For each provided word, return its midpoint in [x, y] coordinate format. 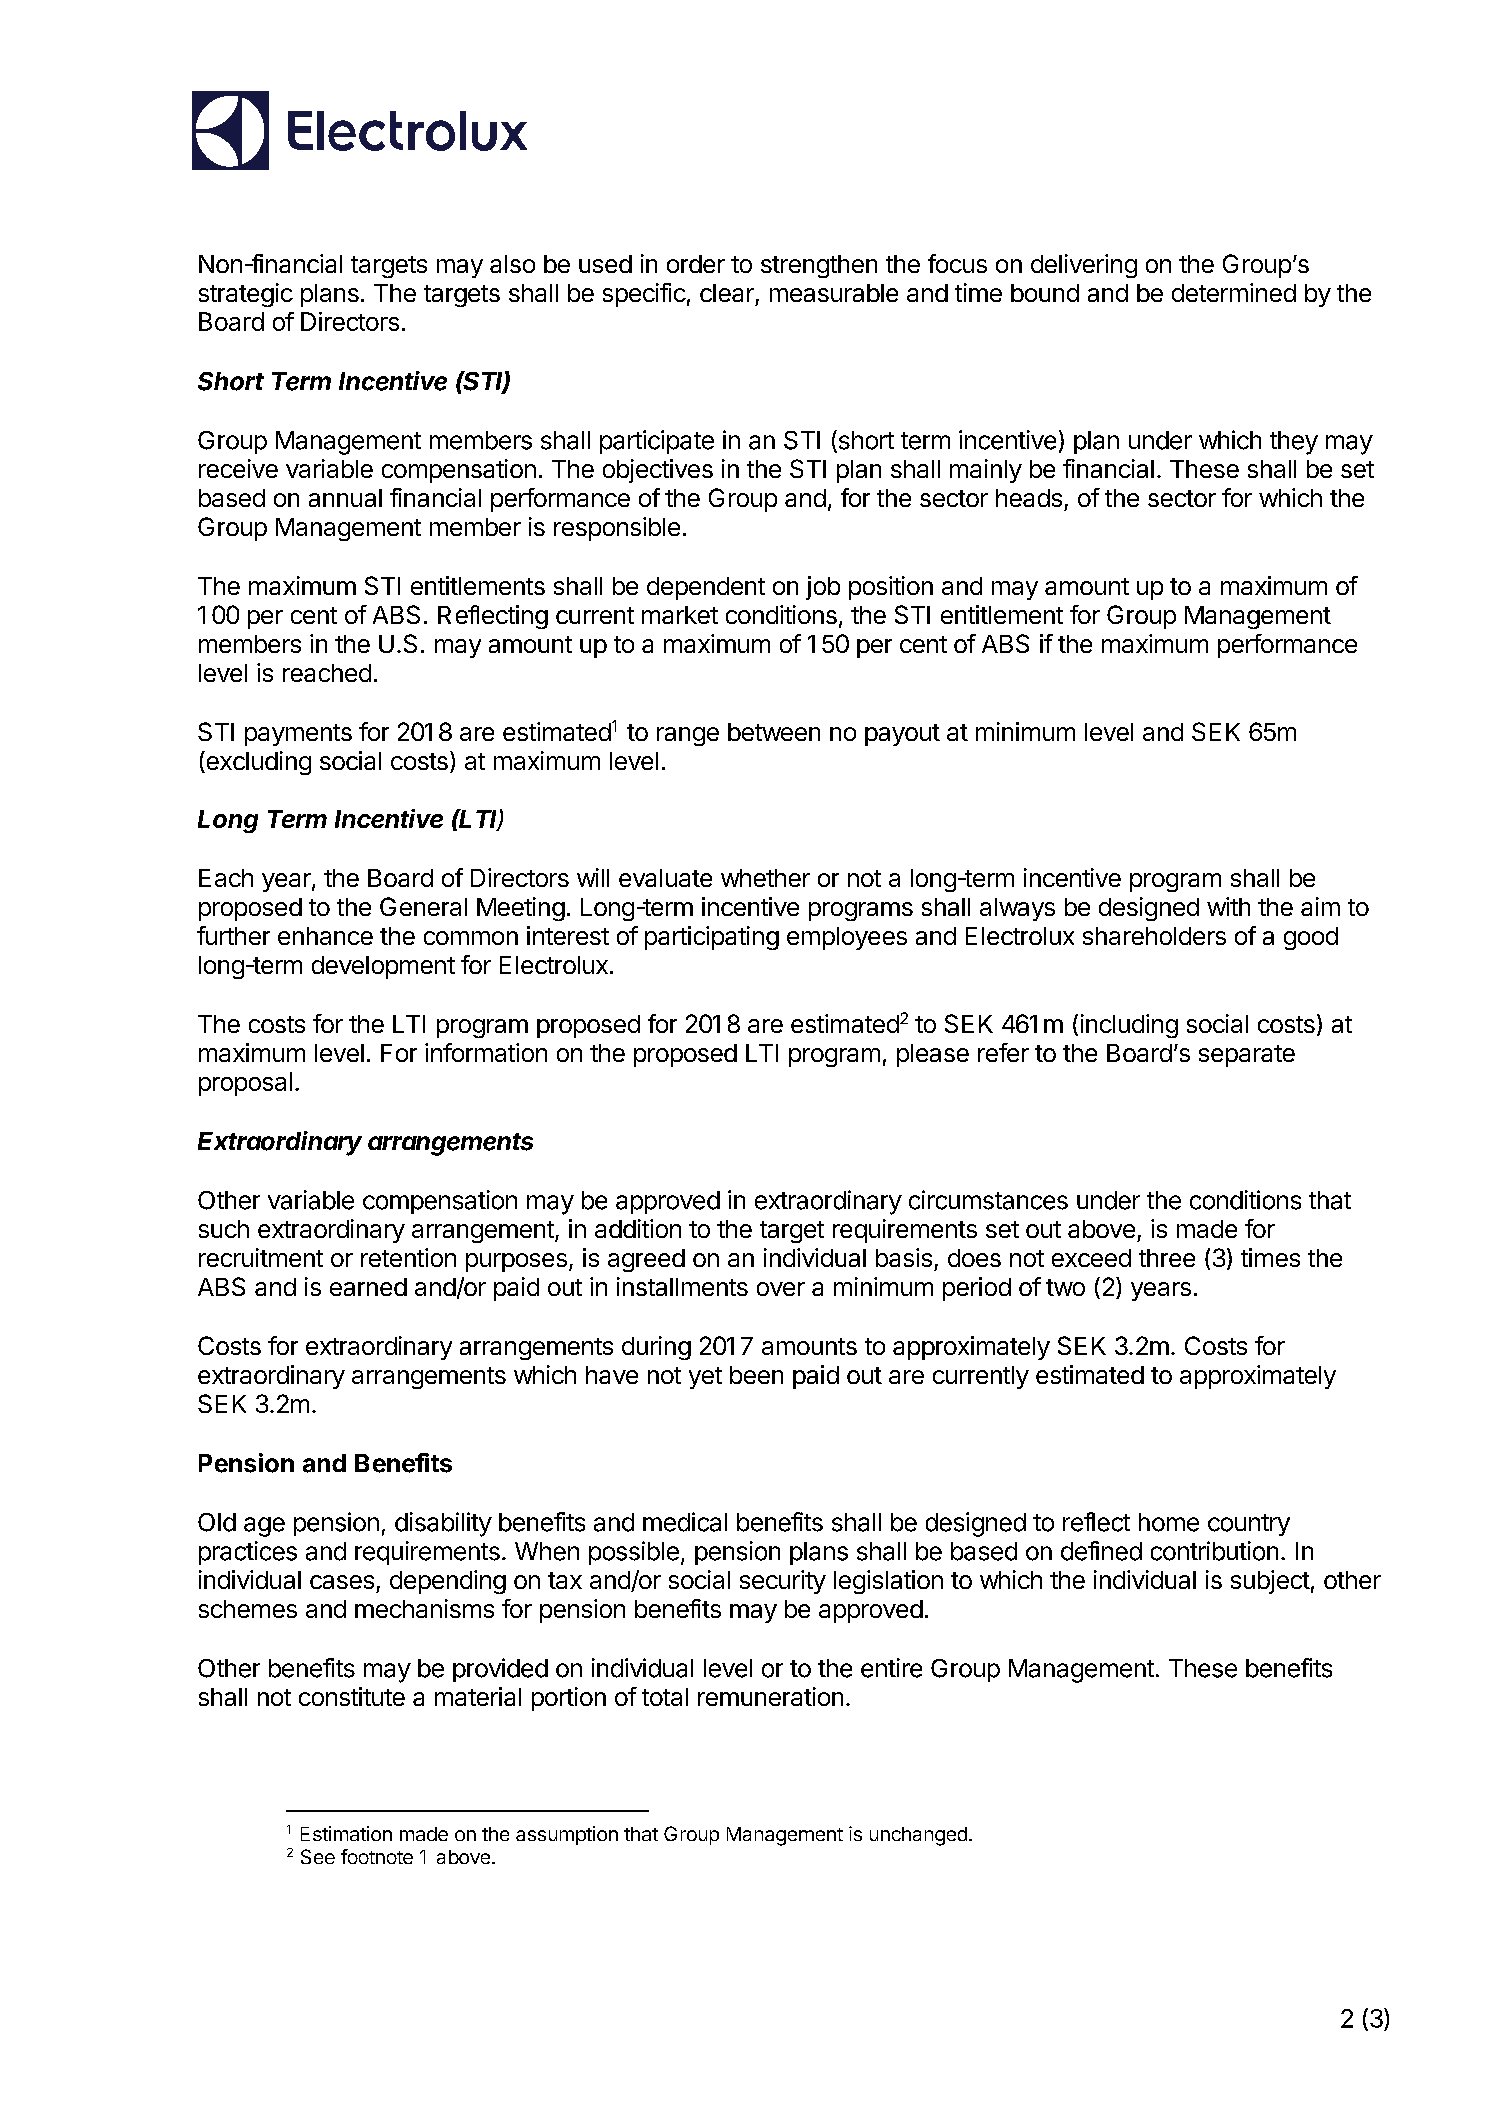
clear [727, 293]
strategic [246, 295]
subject [1270, 1582]
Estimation [346, 1833]
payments [298, 735]
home [1169, 1522]
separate [1247, 1056]
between [774, 732]
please [933, 1055]
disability [443, 1524]
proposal [245, 1084]
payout [902, 735]
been [756, 1375]
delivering [1084, 266]
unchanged [918, 1836]
